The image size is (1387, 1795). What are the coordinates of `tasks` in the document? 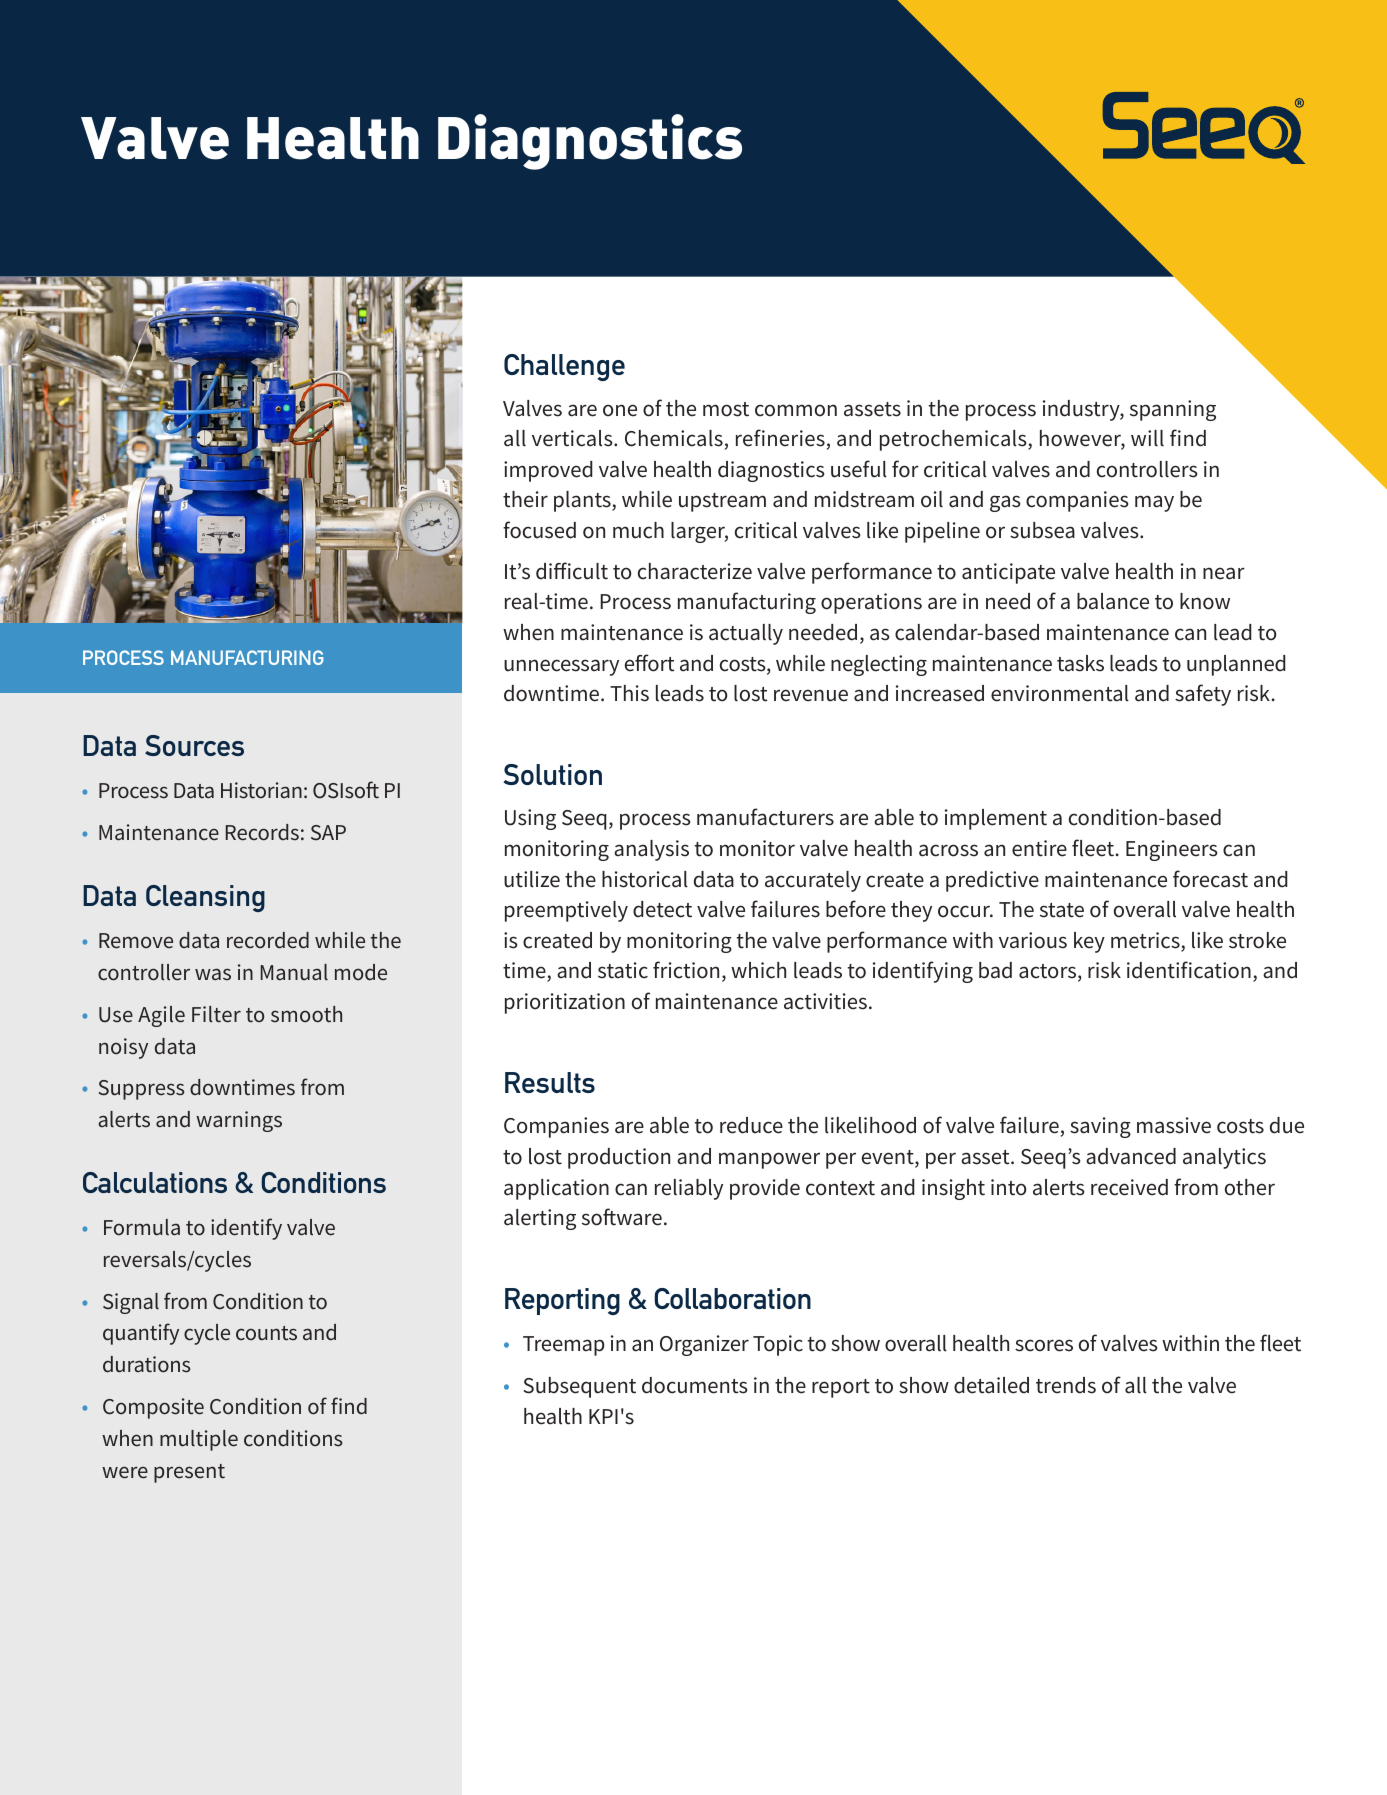 It's located at (1080, 663).
